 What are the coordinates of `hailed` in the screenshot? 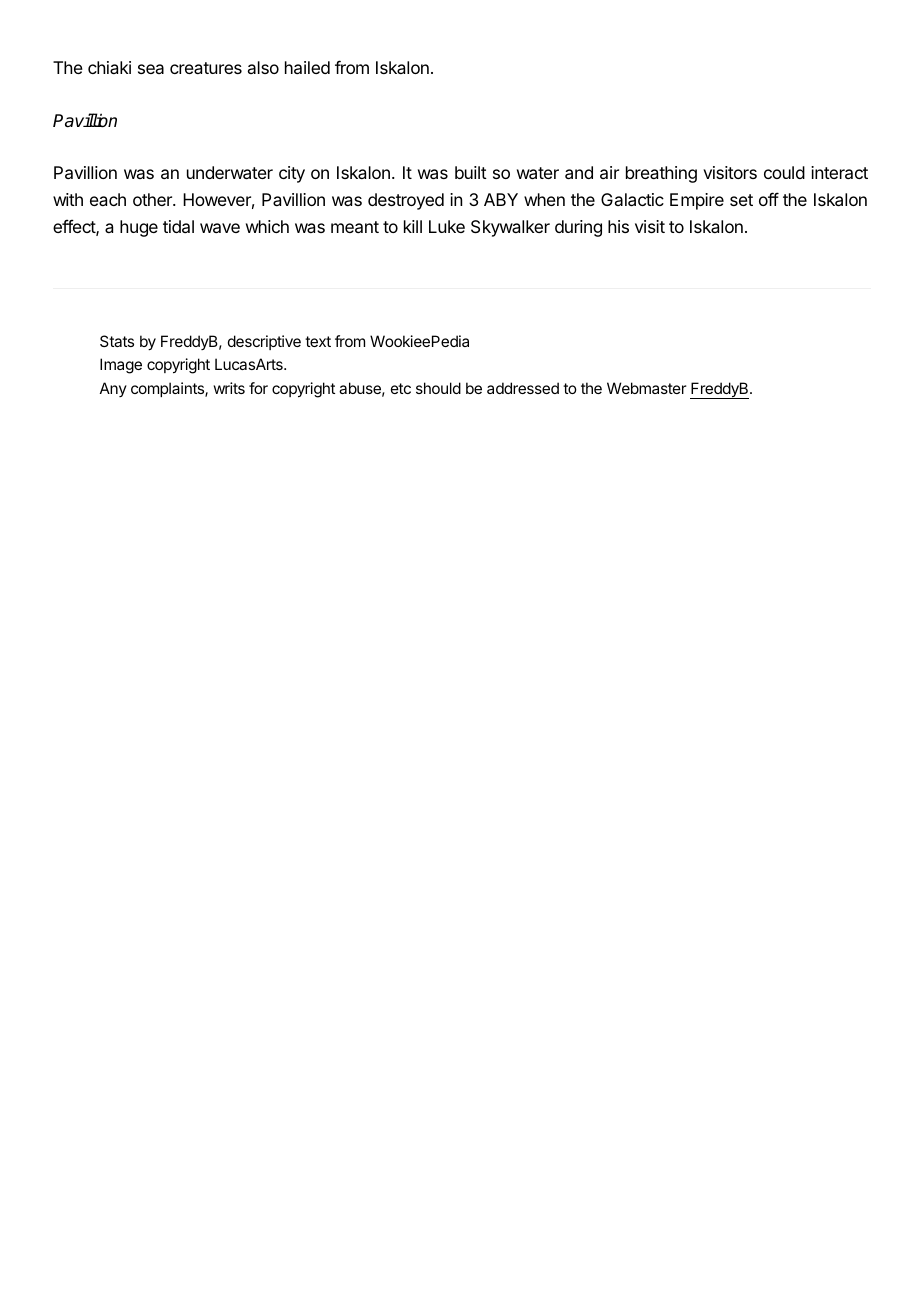 It's located at (307, 67).
